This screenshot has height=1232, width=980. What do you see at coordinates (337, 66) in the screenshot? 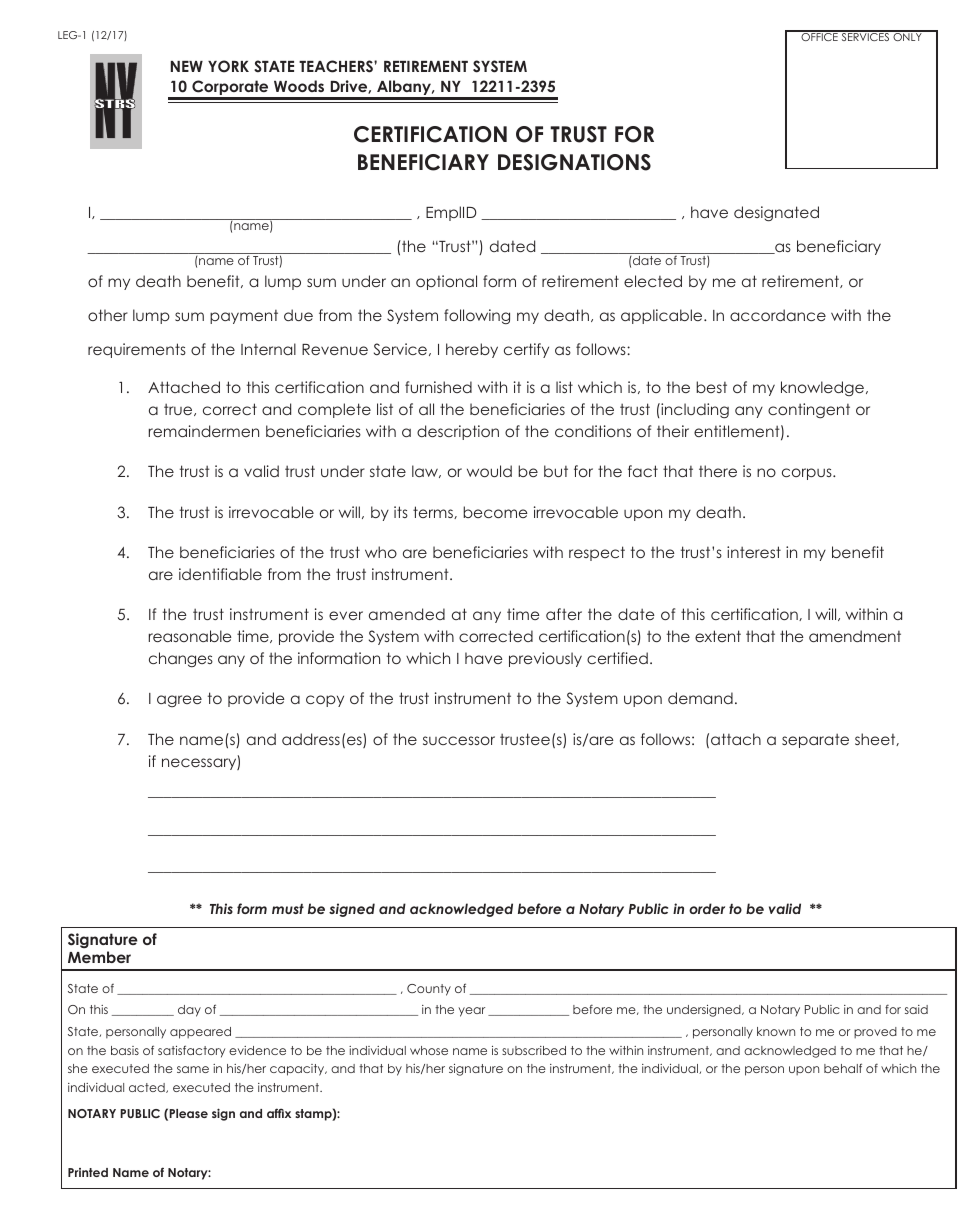
I see `TEACHERS` at bounding box center [337, 66].
